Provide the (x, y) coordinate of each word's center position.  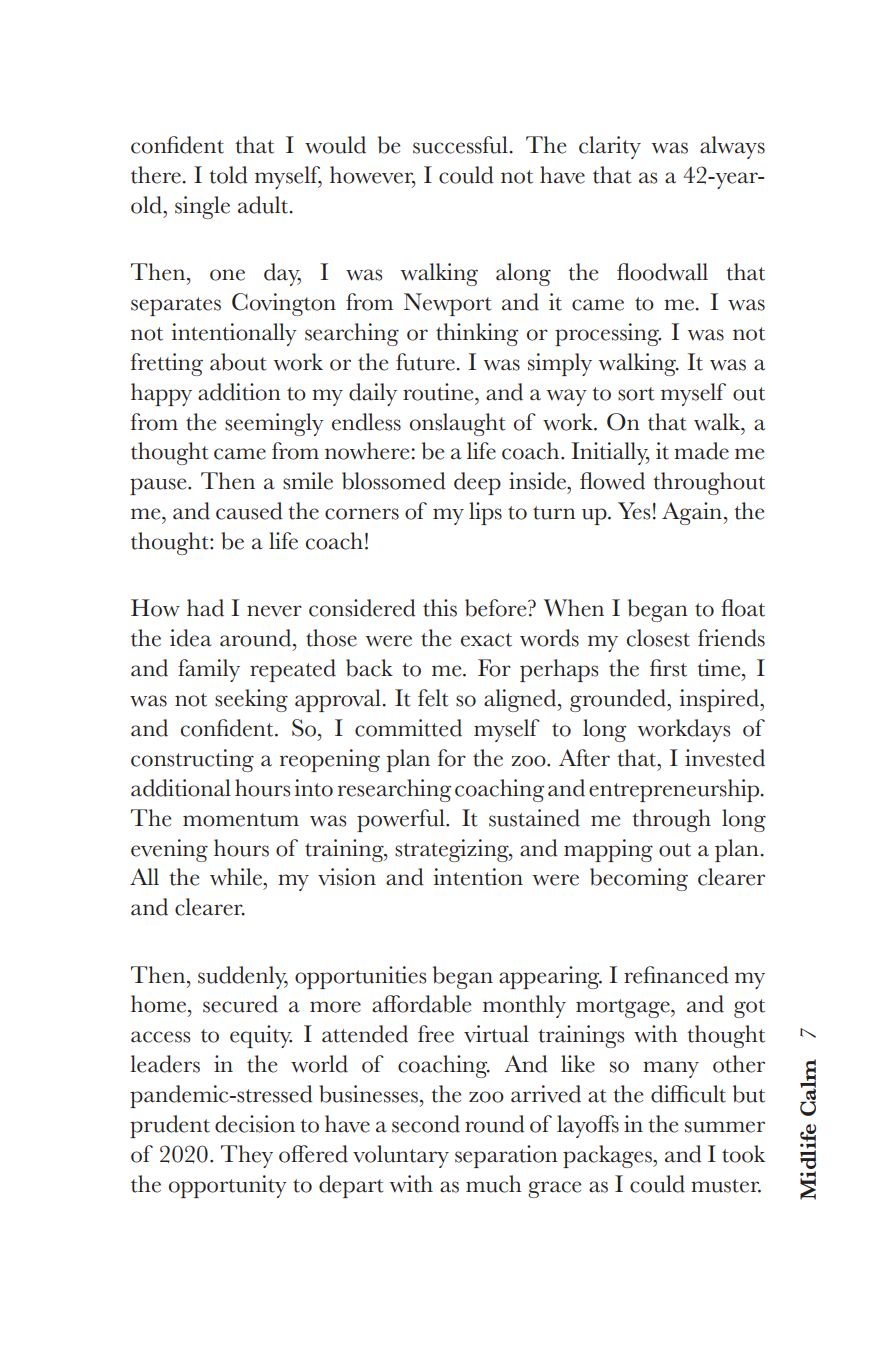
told (228, 175)
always (732, 147)
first (668, 668)
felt (433, 698)
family (209, 670)
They (247, 1156)
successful (461, 145)
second (426, 1124)
